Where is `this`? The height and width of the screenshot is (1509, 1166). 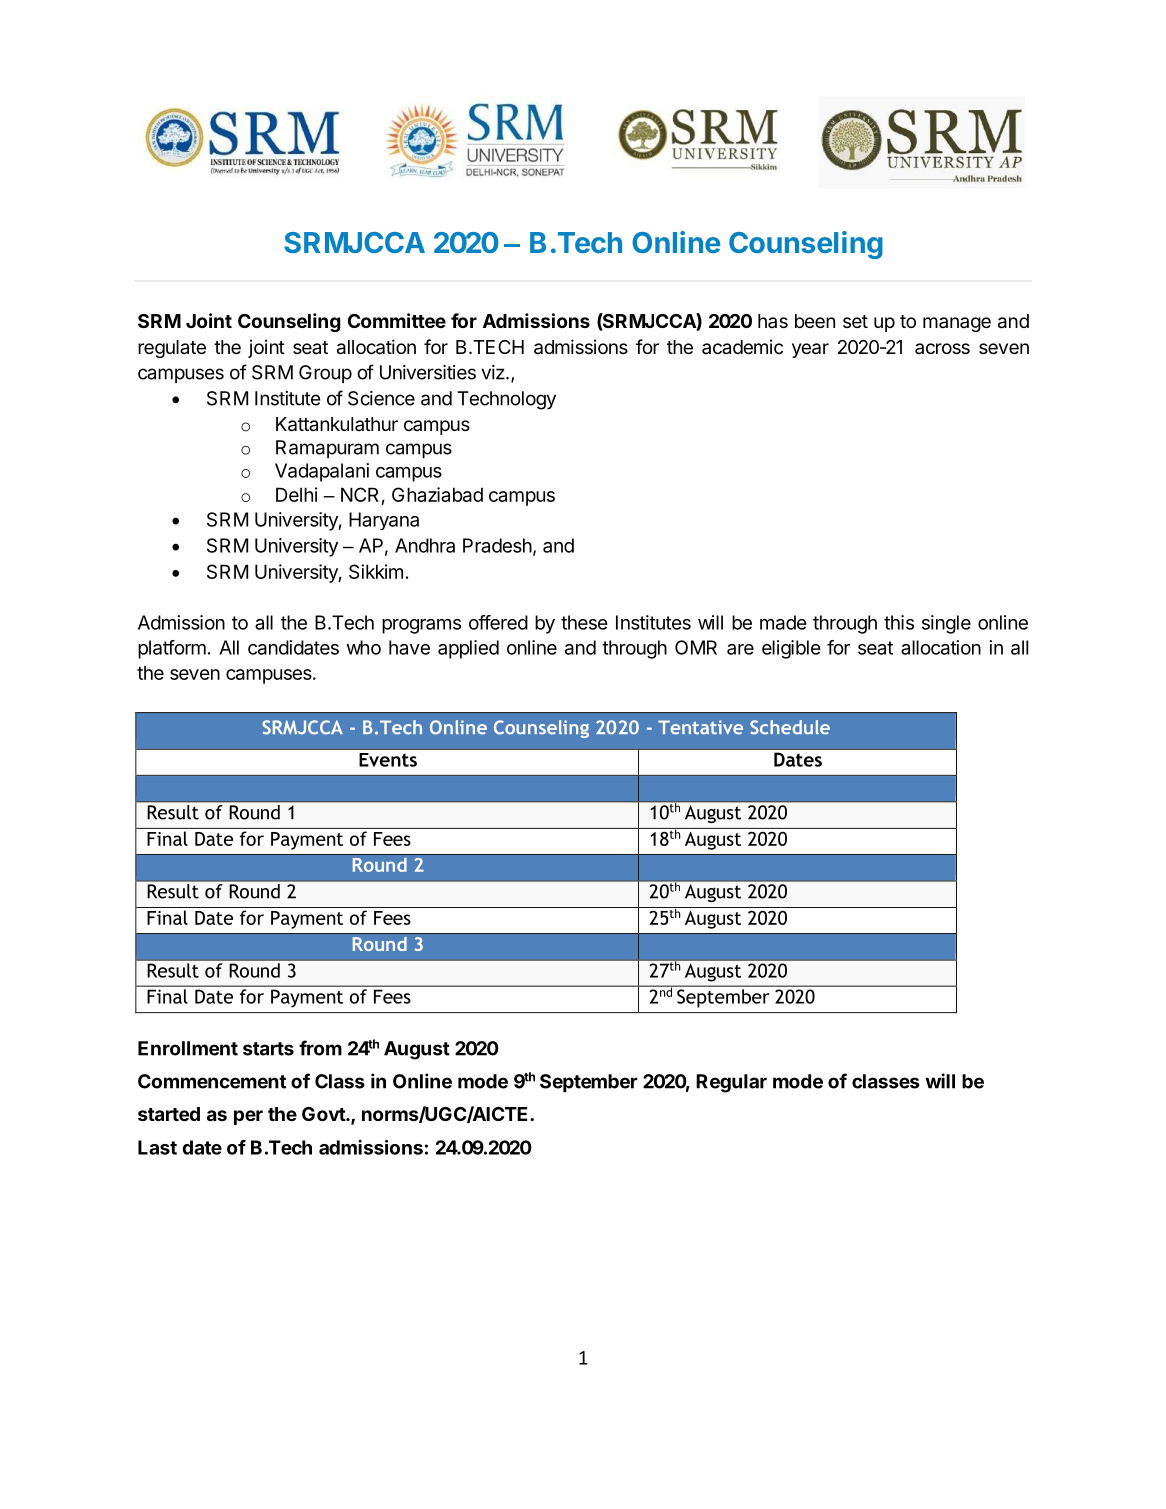
this is located at coordinates (899, 622).
